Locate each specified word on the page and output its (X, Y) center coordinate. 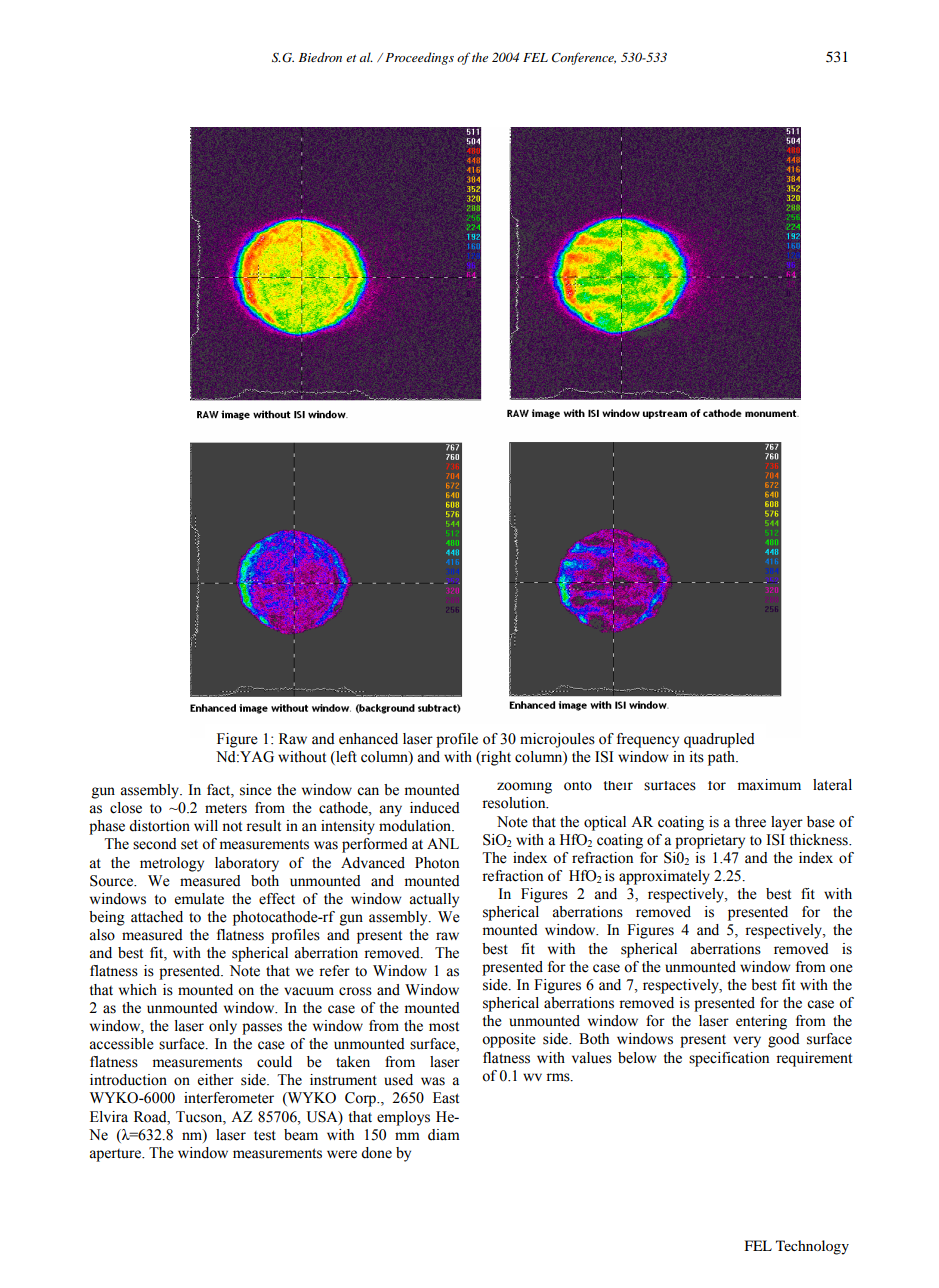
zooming (524, 788)
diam (444, 1134)
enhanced (368, 739)
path (723, 758)
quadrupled (719, 740)
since (256, 790)
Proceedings (419, 58)
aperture (116, 1155)
